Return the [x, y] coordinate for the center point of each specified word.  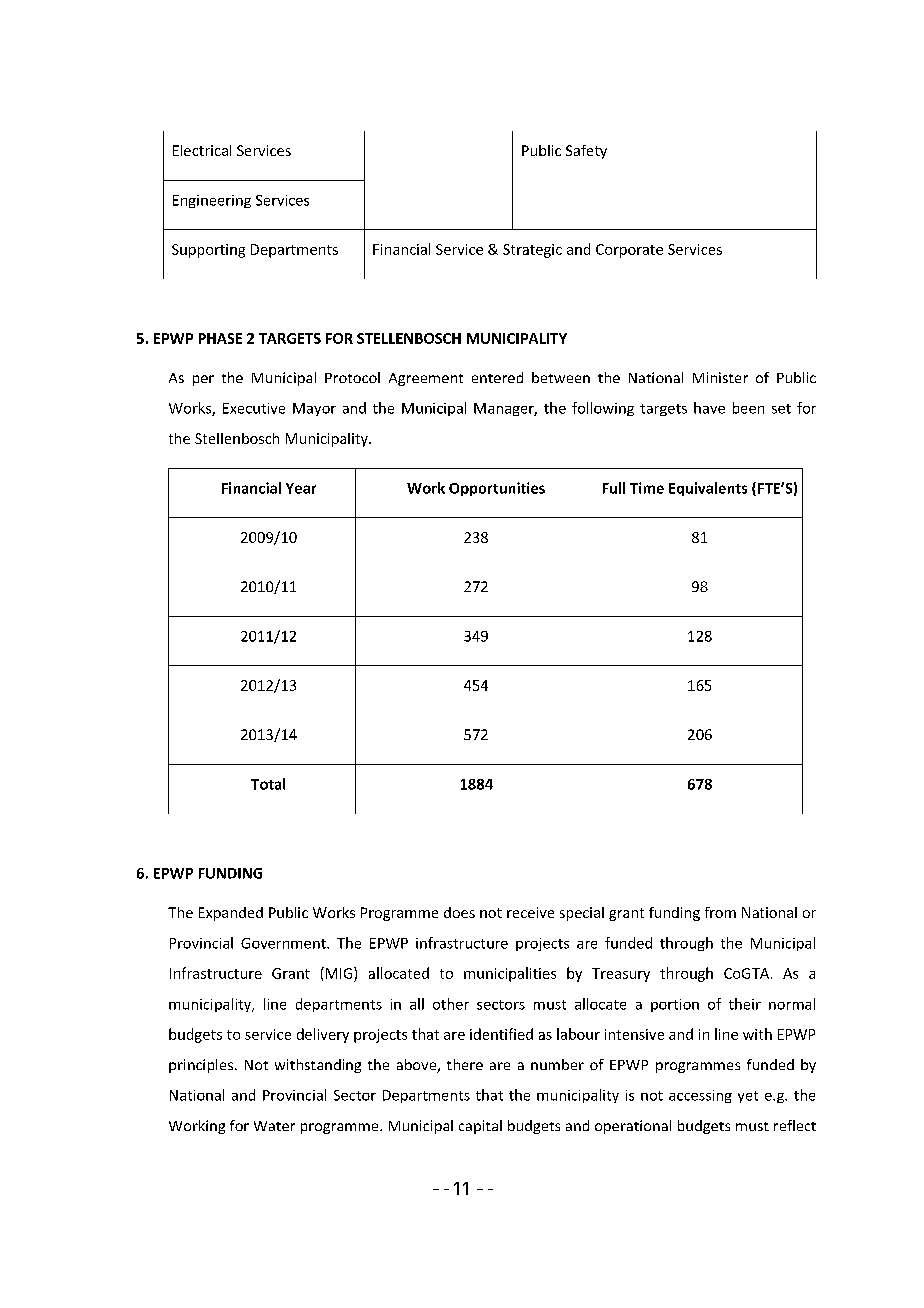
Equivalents [708, 489]
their [745, 1004]
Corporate [629, 251]
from [720, 912]
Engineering [212, 201]
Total [268, 784]
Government [284, 943]
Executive [254, 408]
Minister [720, 377]
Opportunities [497, 489]
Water [274, 1126]
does [459, 912]
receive [530, 912]
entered [497, 377]
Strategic [532, 251]
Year [301, 488]
